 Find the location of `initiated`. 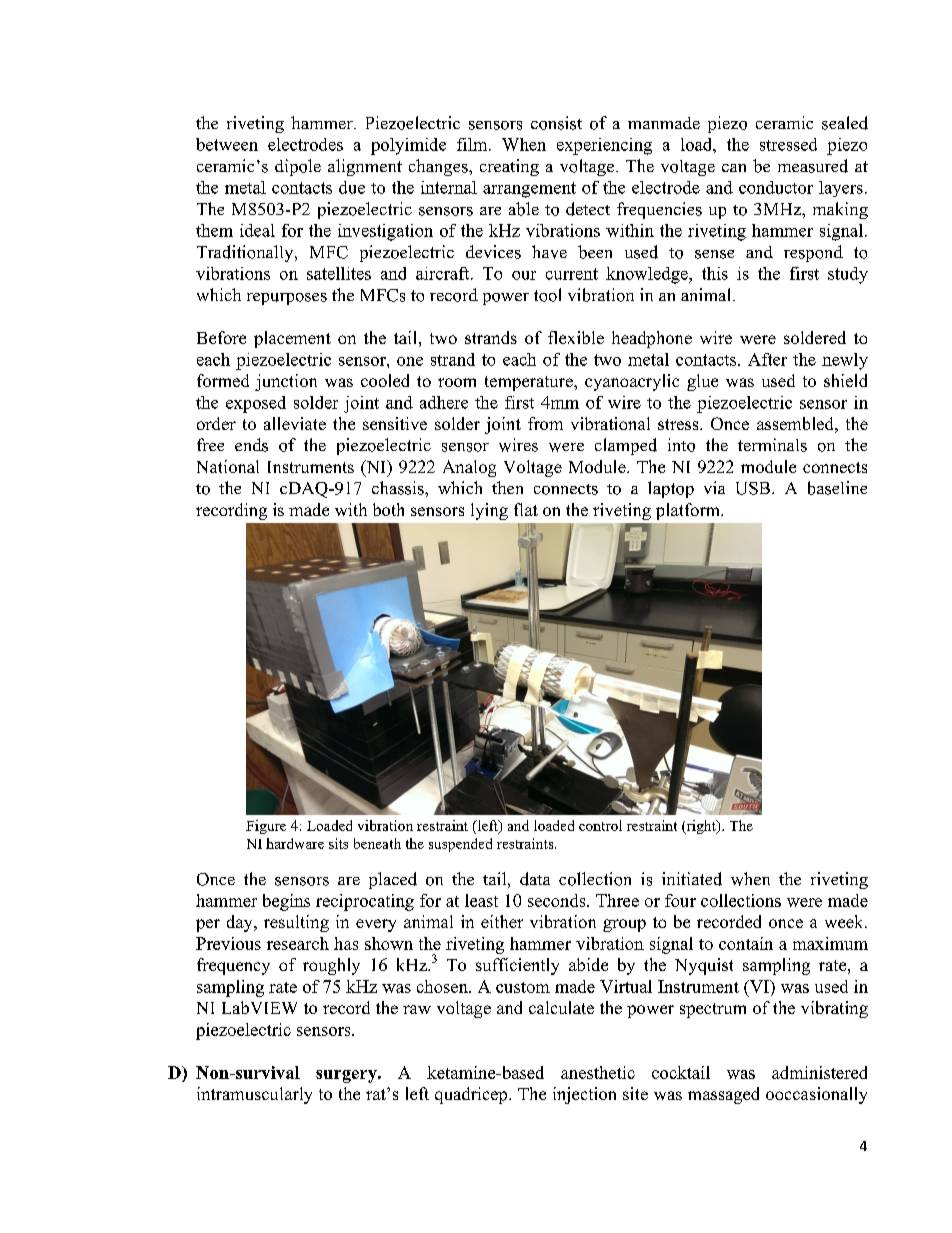

initiated is located at coordinates (692, 879).
